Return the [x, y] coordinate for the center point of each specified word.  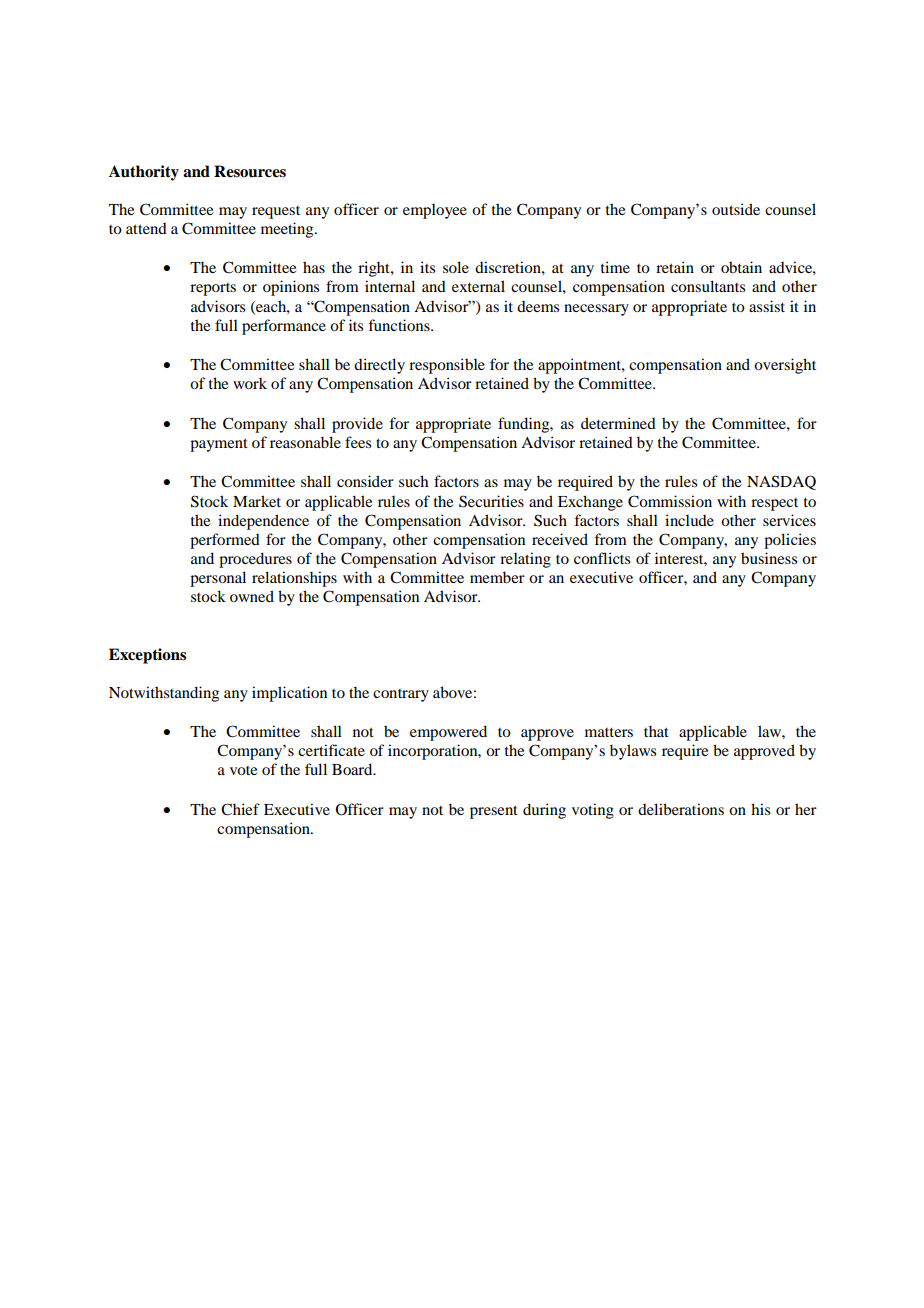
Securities [491, 501]
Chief [240, 809]
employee [435, 211]
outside [736, 209]
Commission [670, 501]
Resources [250, 171]
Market [257, 501]
